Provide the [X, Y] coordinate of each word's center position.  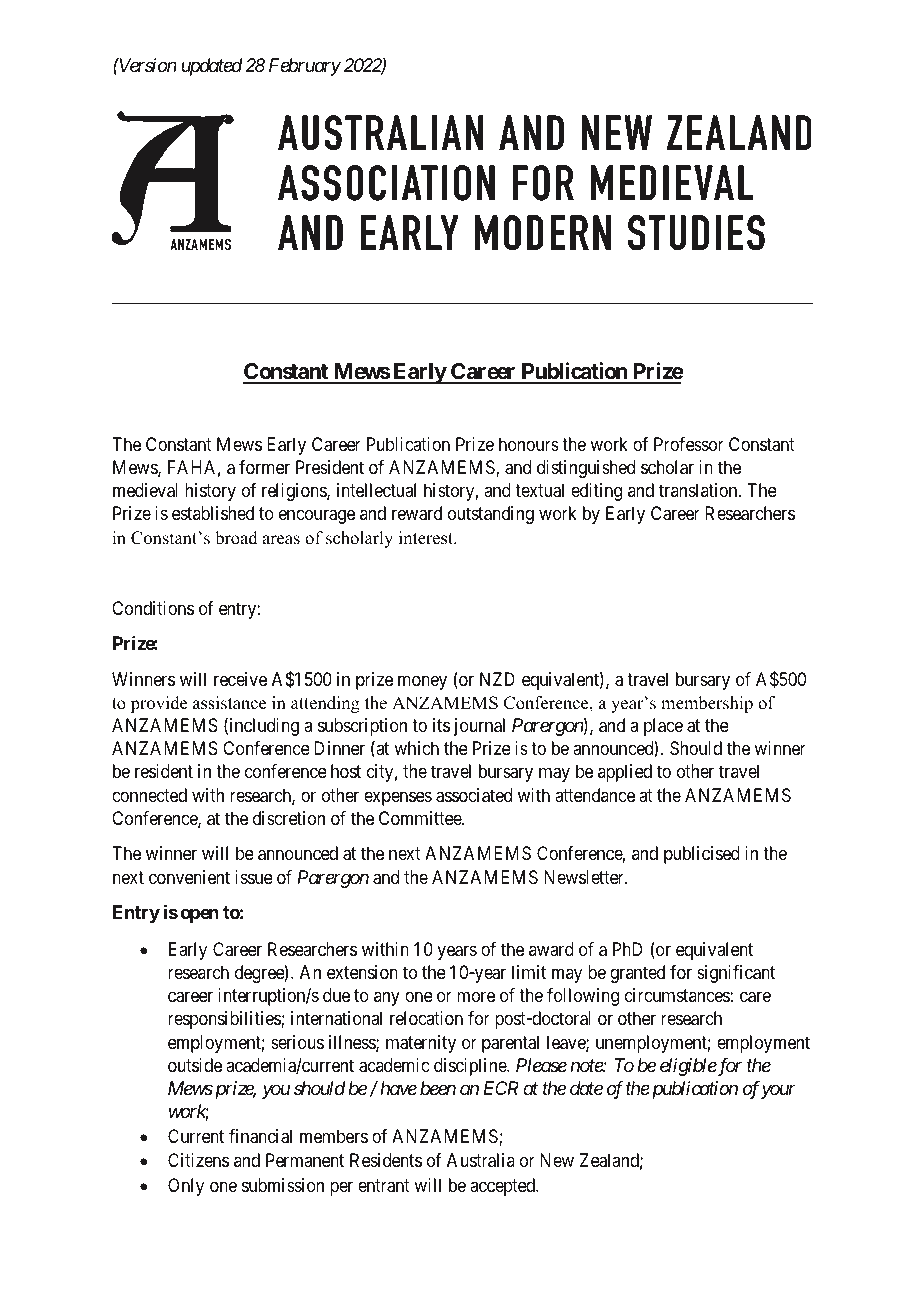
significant [736, 974]
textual [539, 490]
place [663, 727]
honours [529, 444]
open [199, 915]
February [305, 67]
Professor [689, 444]
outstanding [491, 515]
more [476, 997]
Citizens [198, 1160]
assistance [229, 703]
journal [479, 727]
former [264, 467]
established [213, 513]
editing [596, 492]
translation [699, 490]
